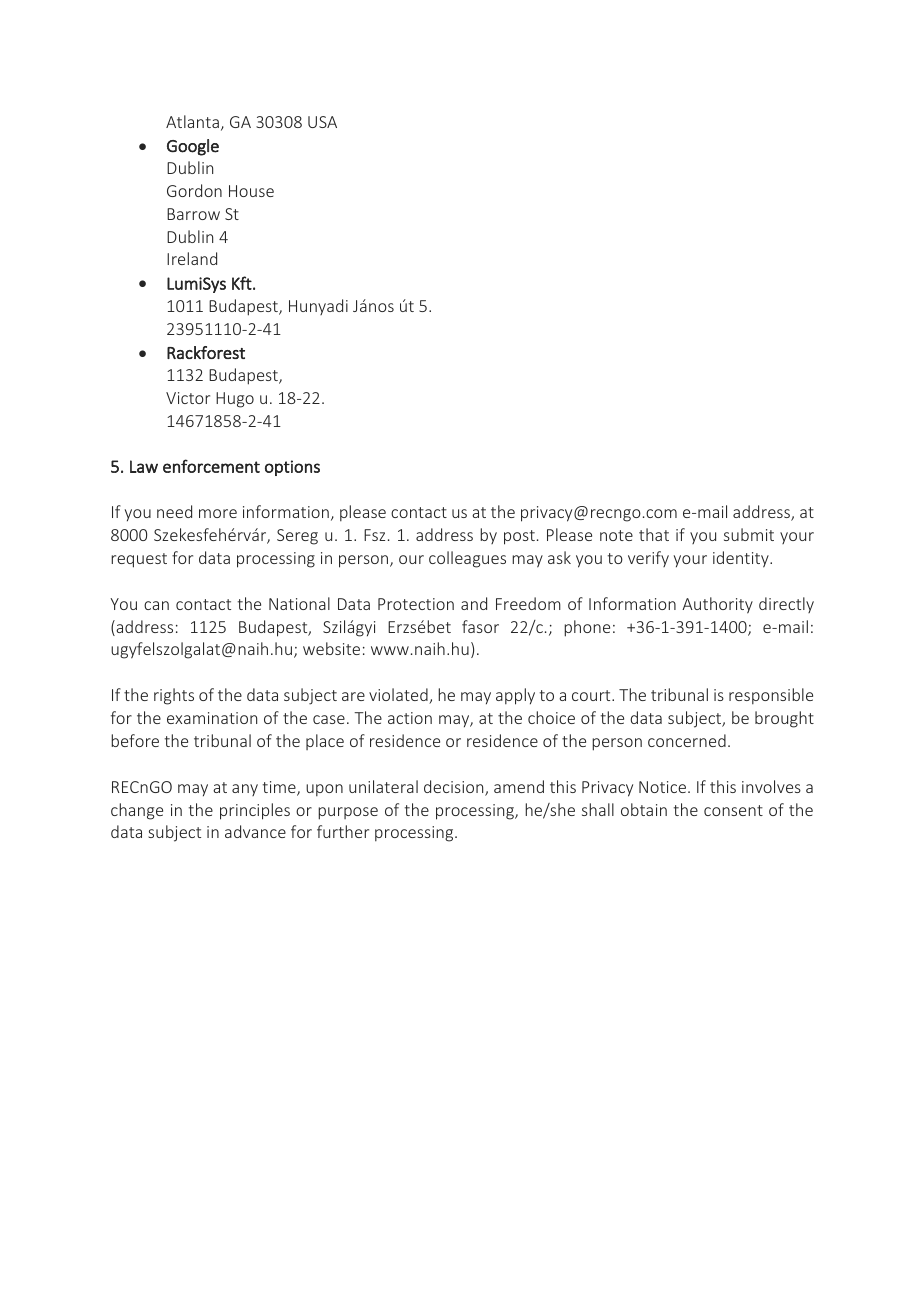  What do you see at coordinates (717, 605) in the screenshot?
I see `Authority` at bounding box center [717, 605].
